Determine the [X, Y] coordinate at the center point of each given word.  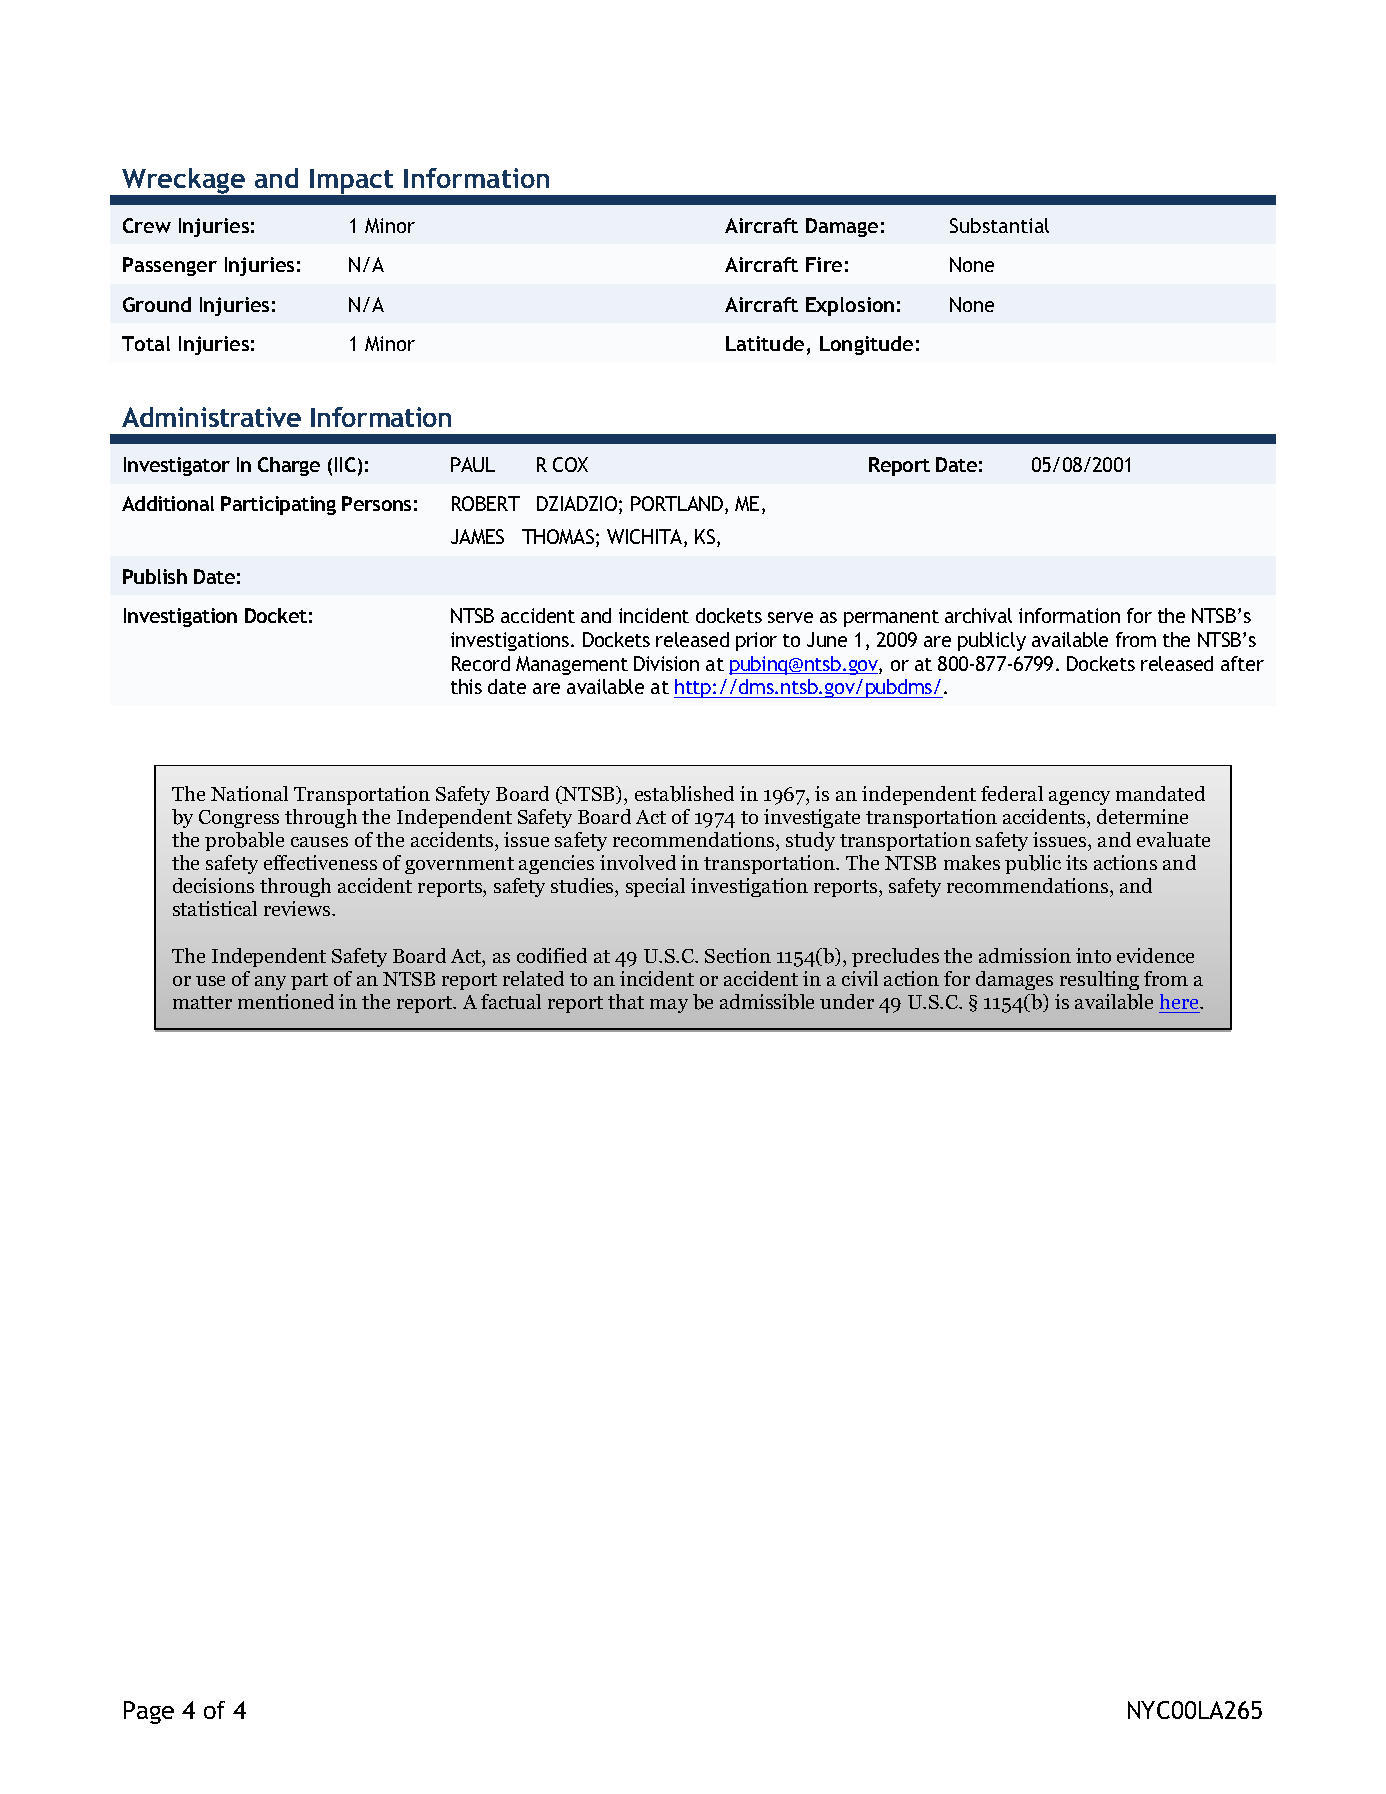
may [669, 1006]
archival [978, 615]
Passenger [170, 266]
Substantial [999, 225]
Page [149, 1712]
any [270, 983]
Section [738, 955]
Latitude [765, 343]
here [1181, 1001]
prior [756, 641]
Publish [155, 576]
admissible [767, 1002]
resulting [1099, 980]
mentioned [286, 1001]
